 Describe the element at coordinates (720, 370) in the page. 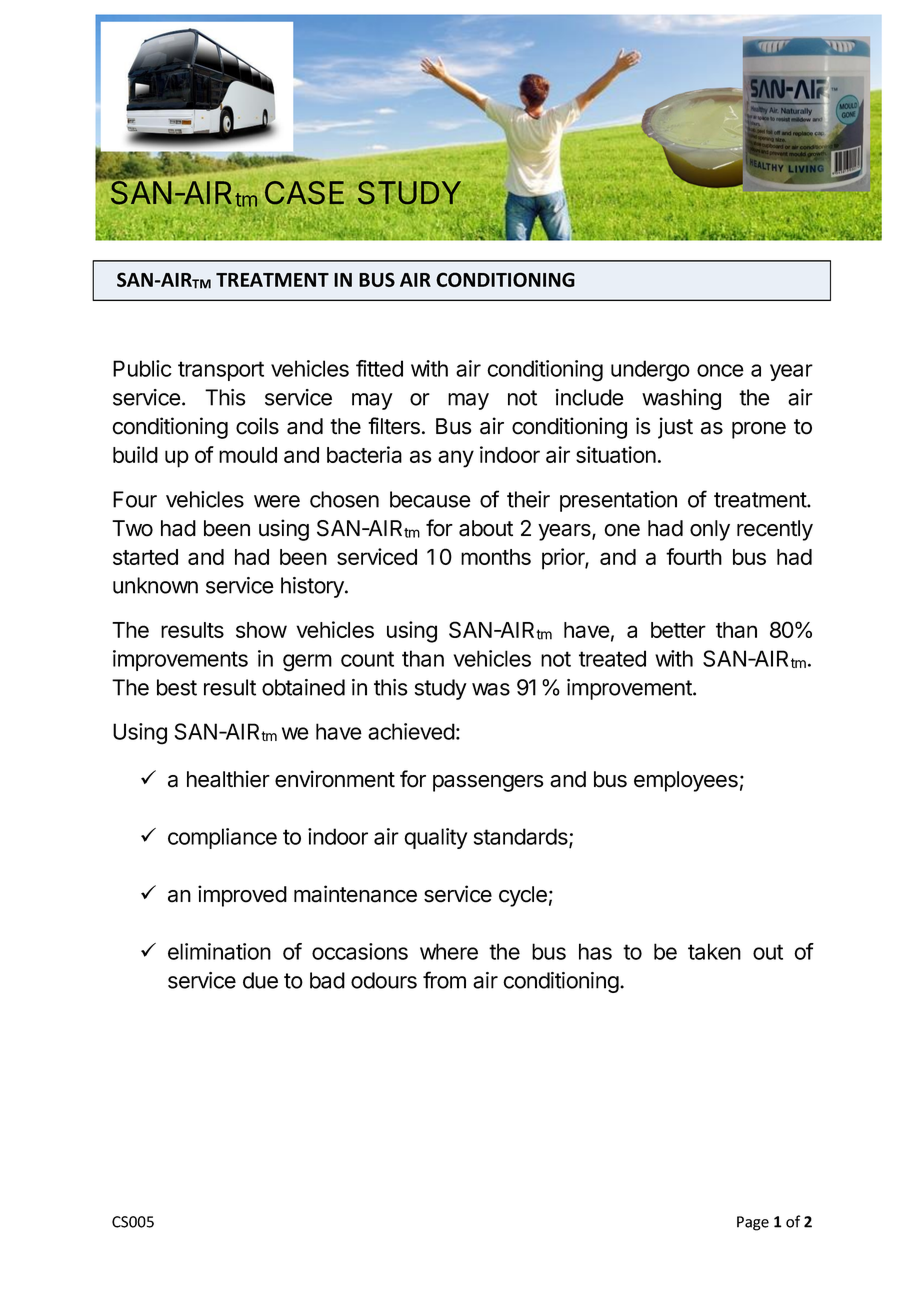

I see `once` at that location.
